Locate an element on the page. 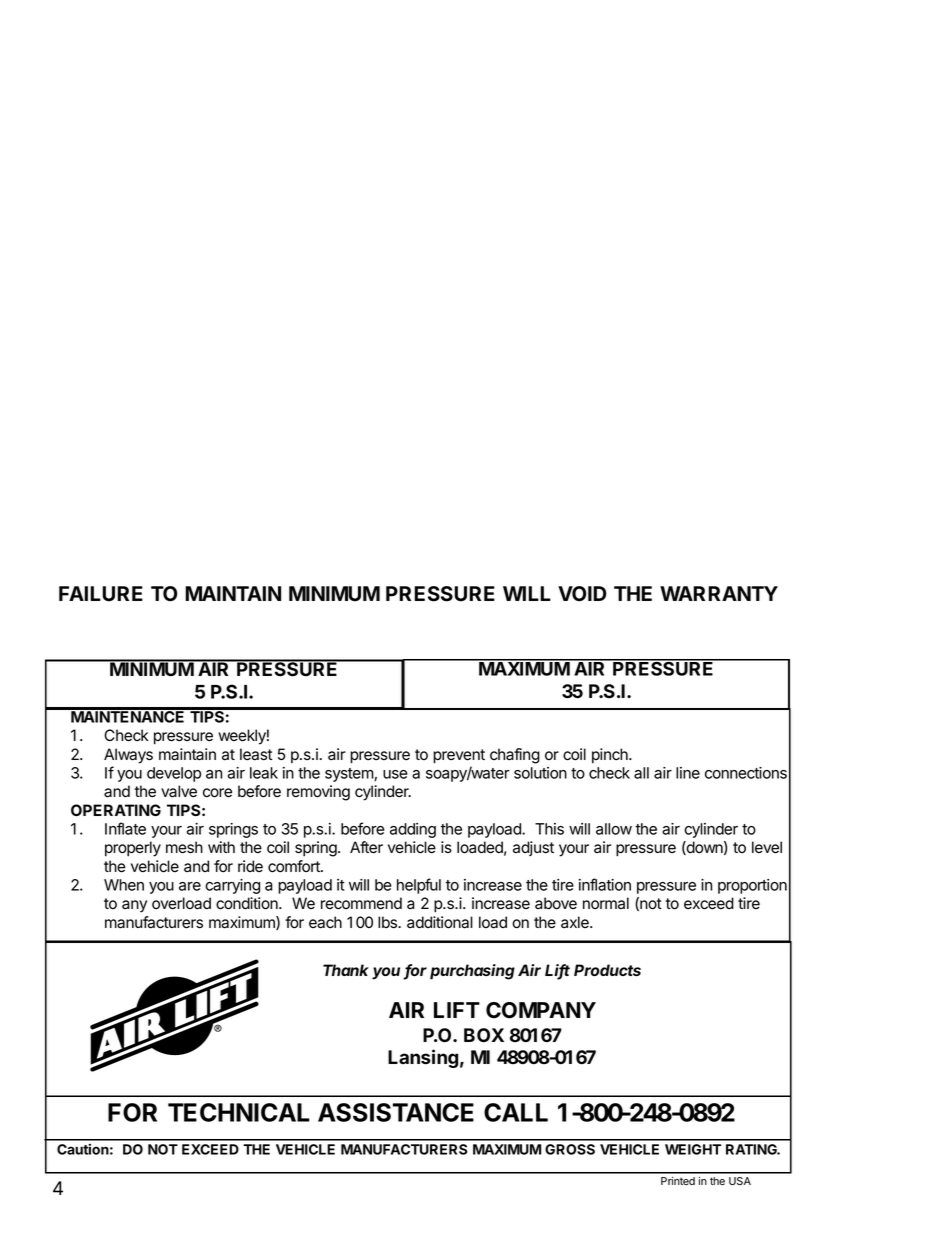  FAILURE is located at coordinates (101, 594).
